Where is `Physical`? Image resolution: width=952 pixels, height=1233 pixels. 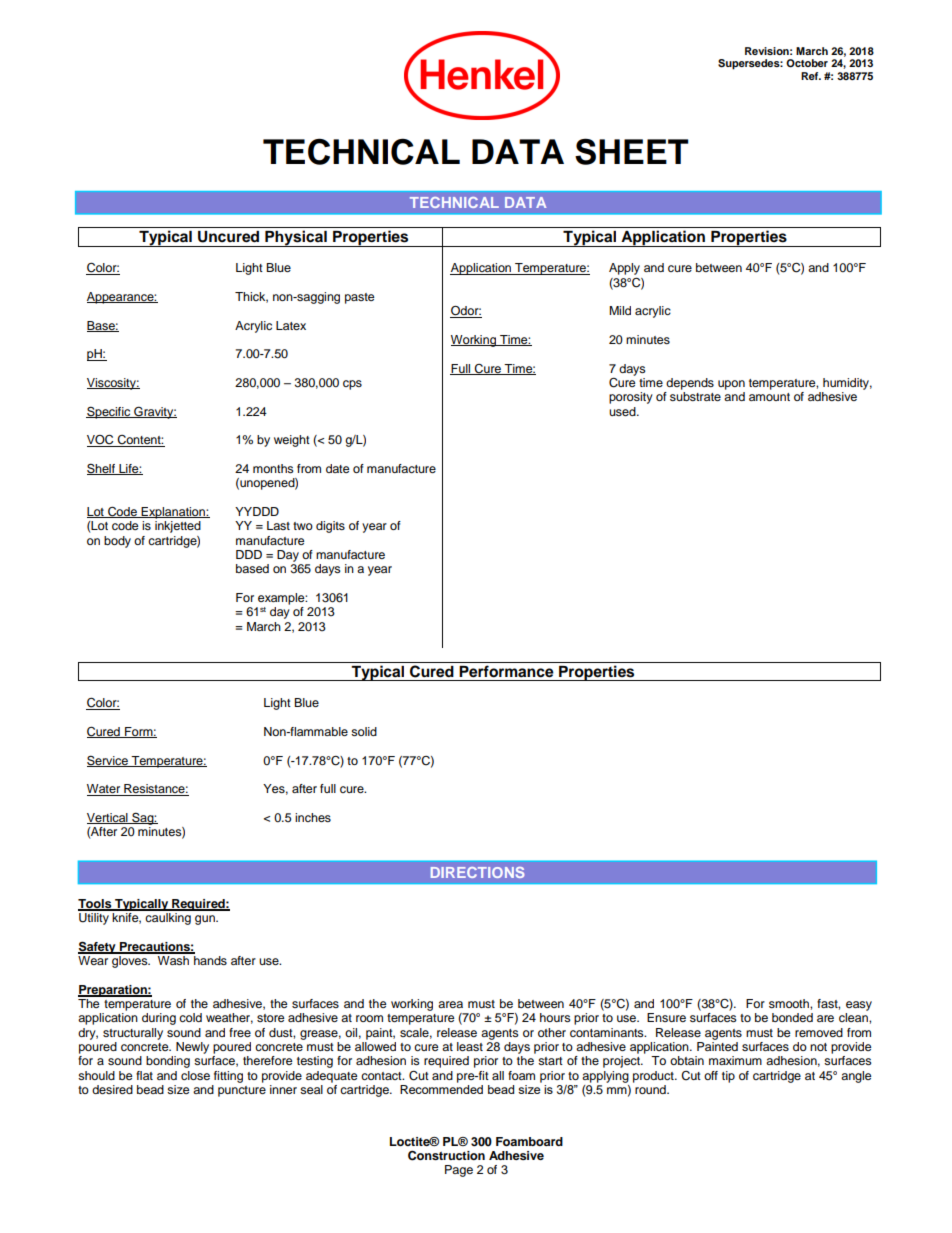
Physical is located at coordinates (296, 238).
